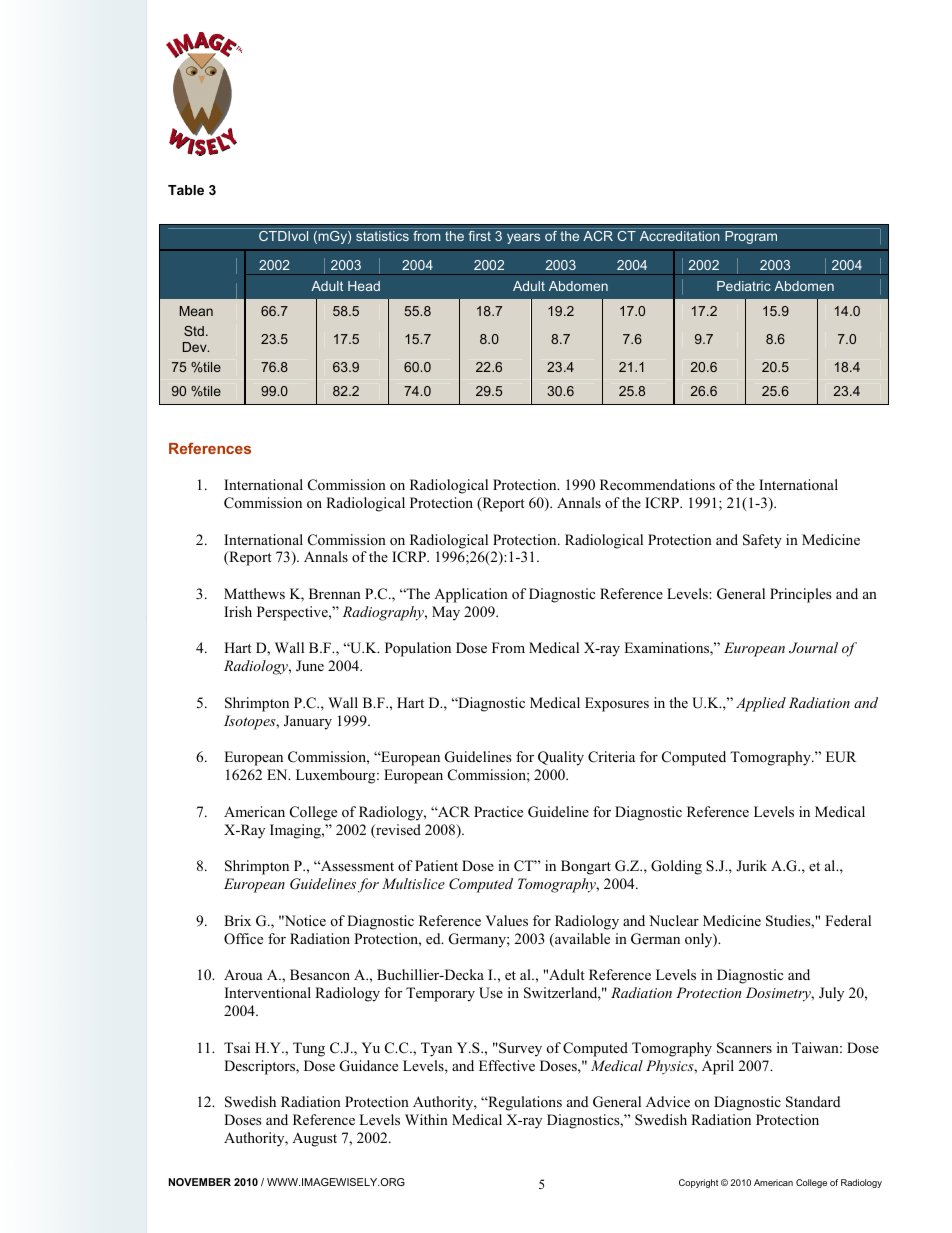 The height and width of the document is (1233, 952). I want to click on Practice, so click(498, 811).
